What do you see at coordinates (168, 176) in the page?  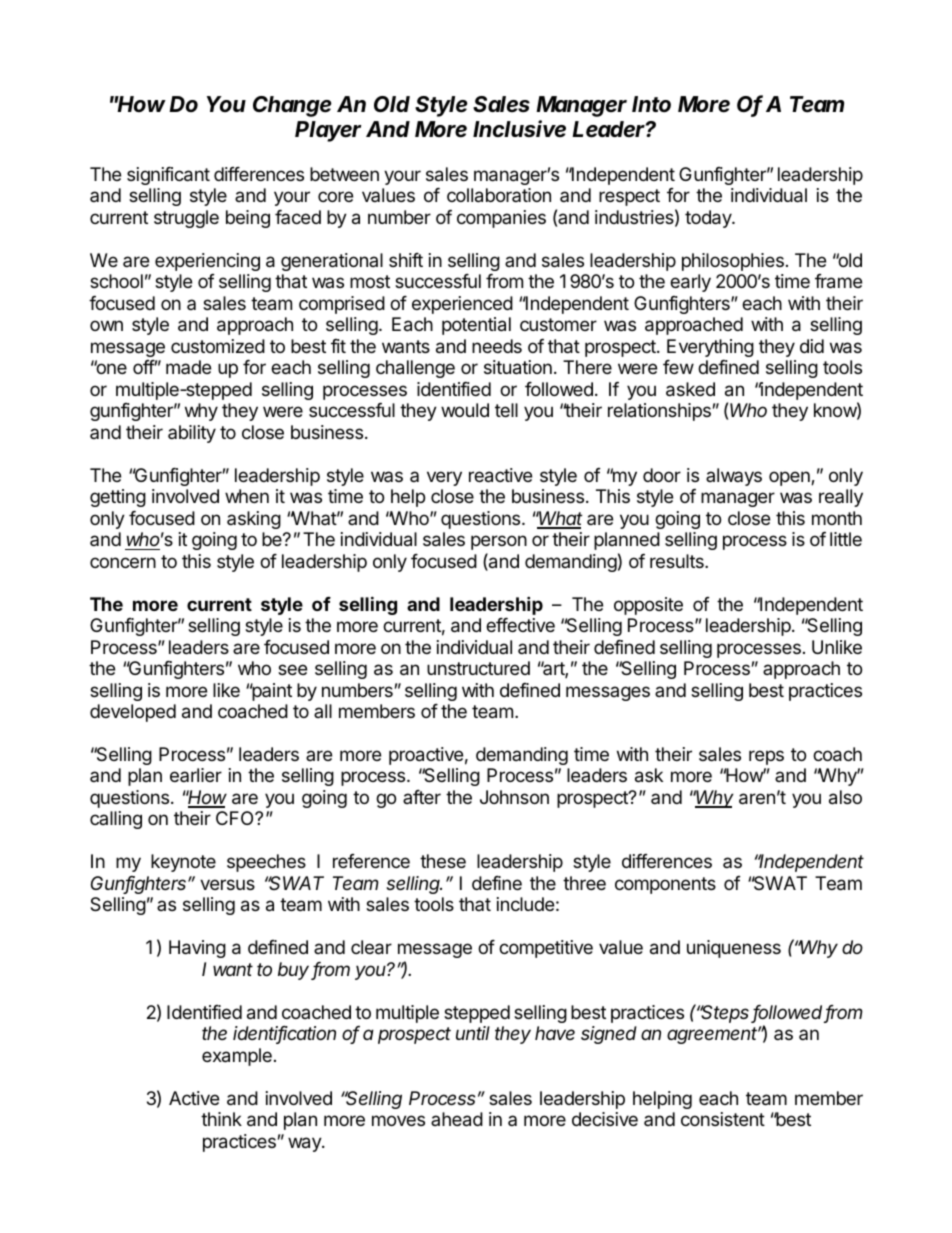 I see `significant` at bounding box center [168, 176].
